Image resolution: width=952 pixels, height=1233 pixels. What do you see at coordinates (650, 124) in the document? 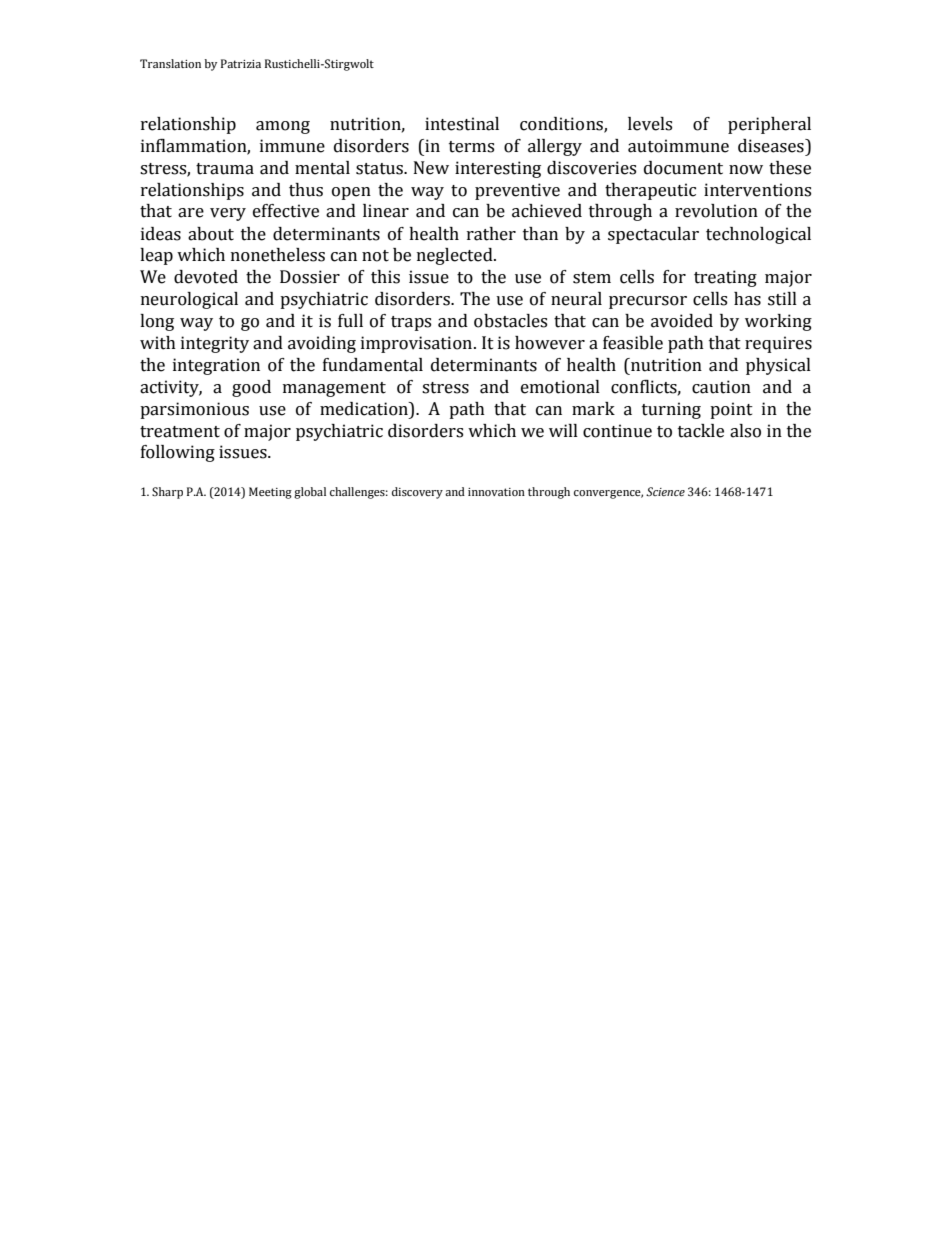
I see `levels` at bounding box center [650, 124].
